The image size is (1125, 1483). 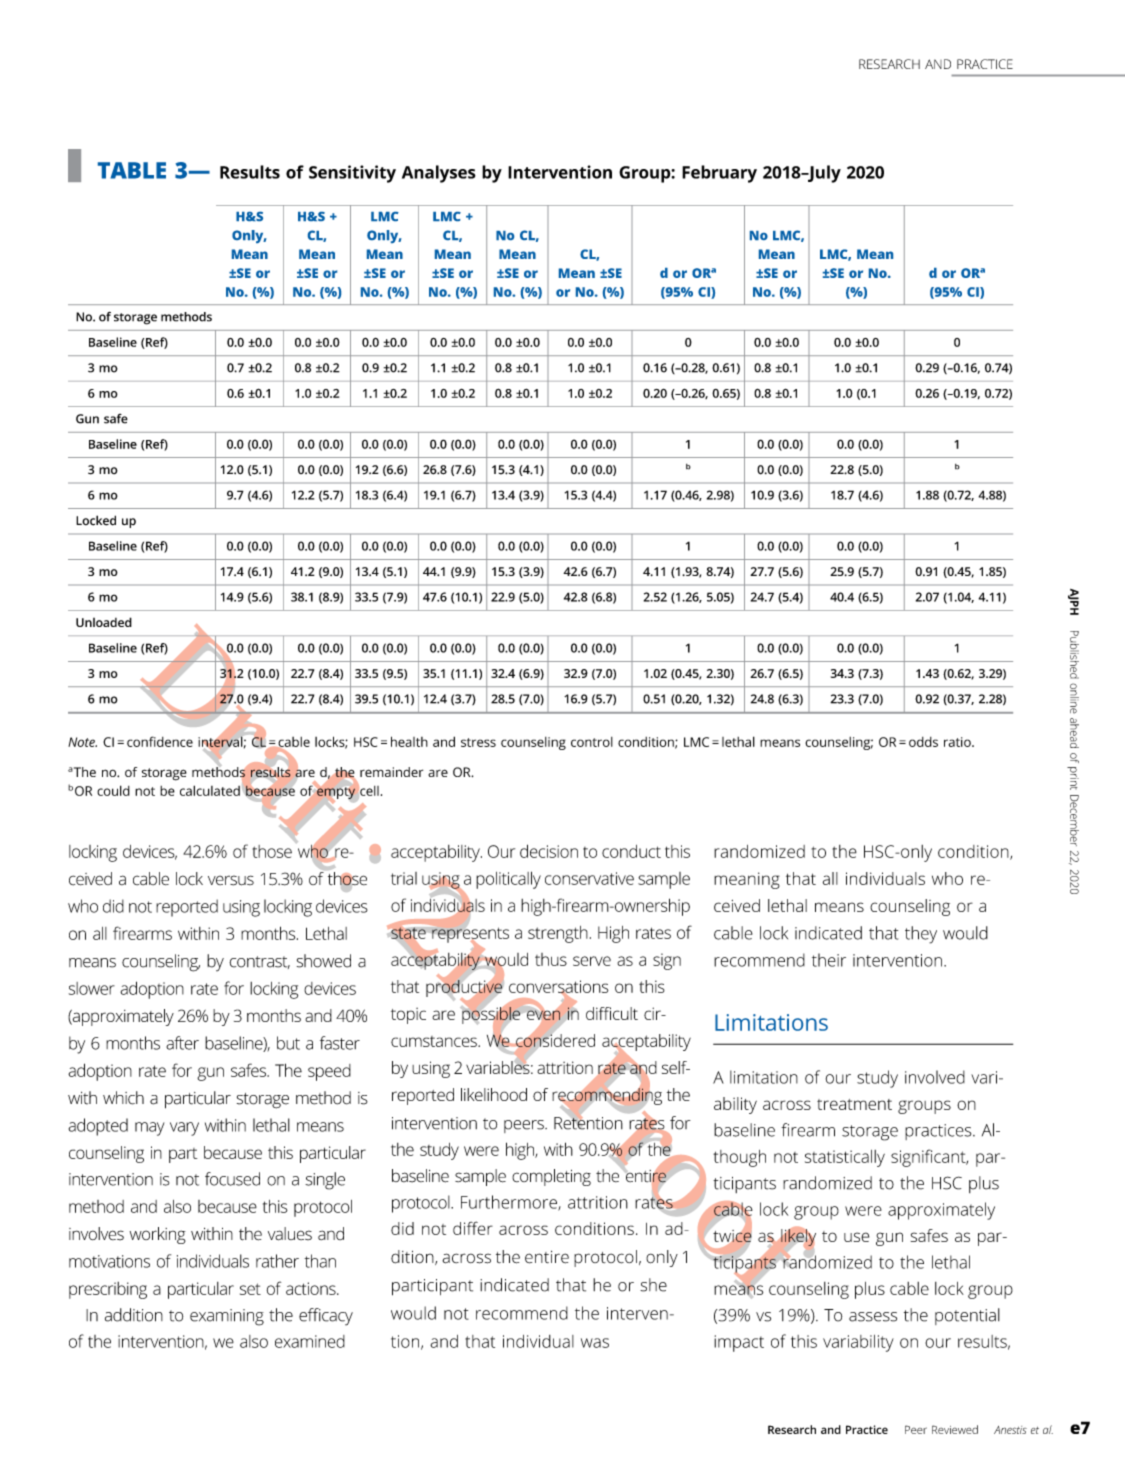 I want to click on Analyses, so click(x=439, y=174).
